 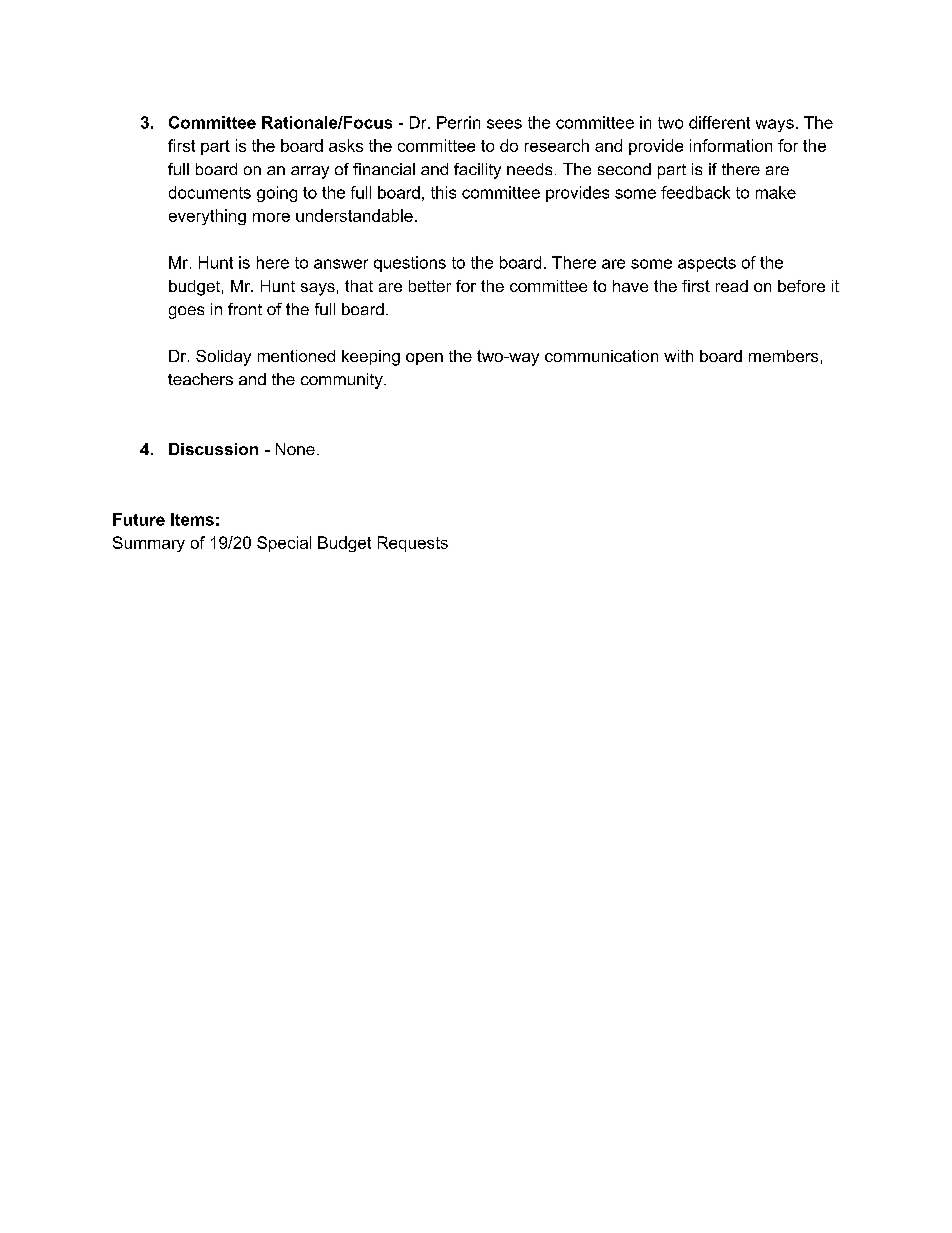 I want to click on says, so click(x=318, y=289).
